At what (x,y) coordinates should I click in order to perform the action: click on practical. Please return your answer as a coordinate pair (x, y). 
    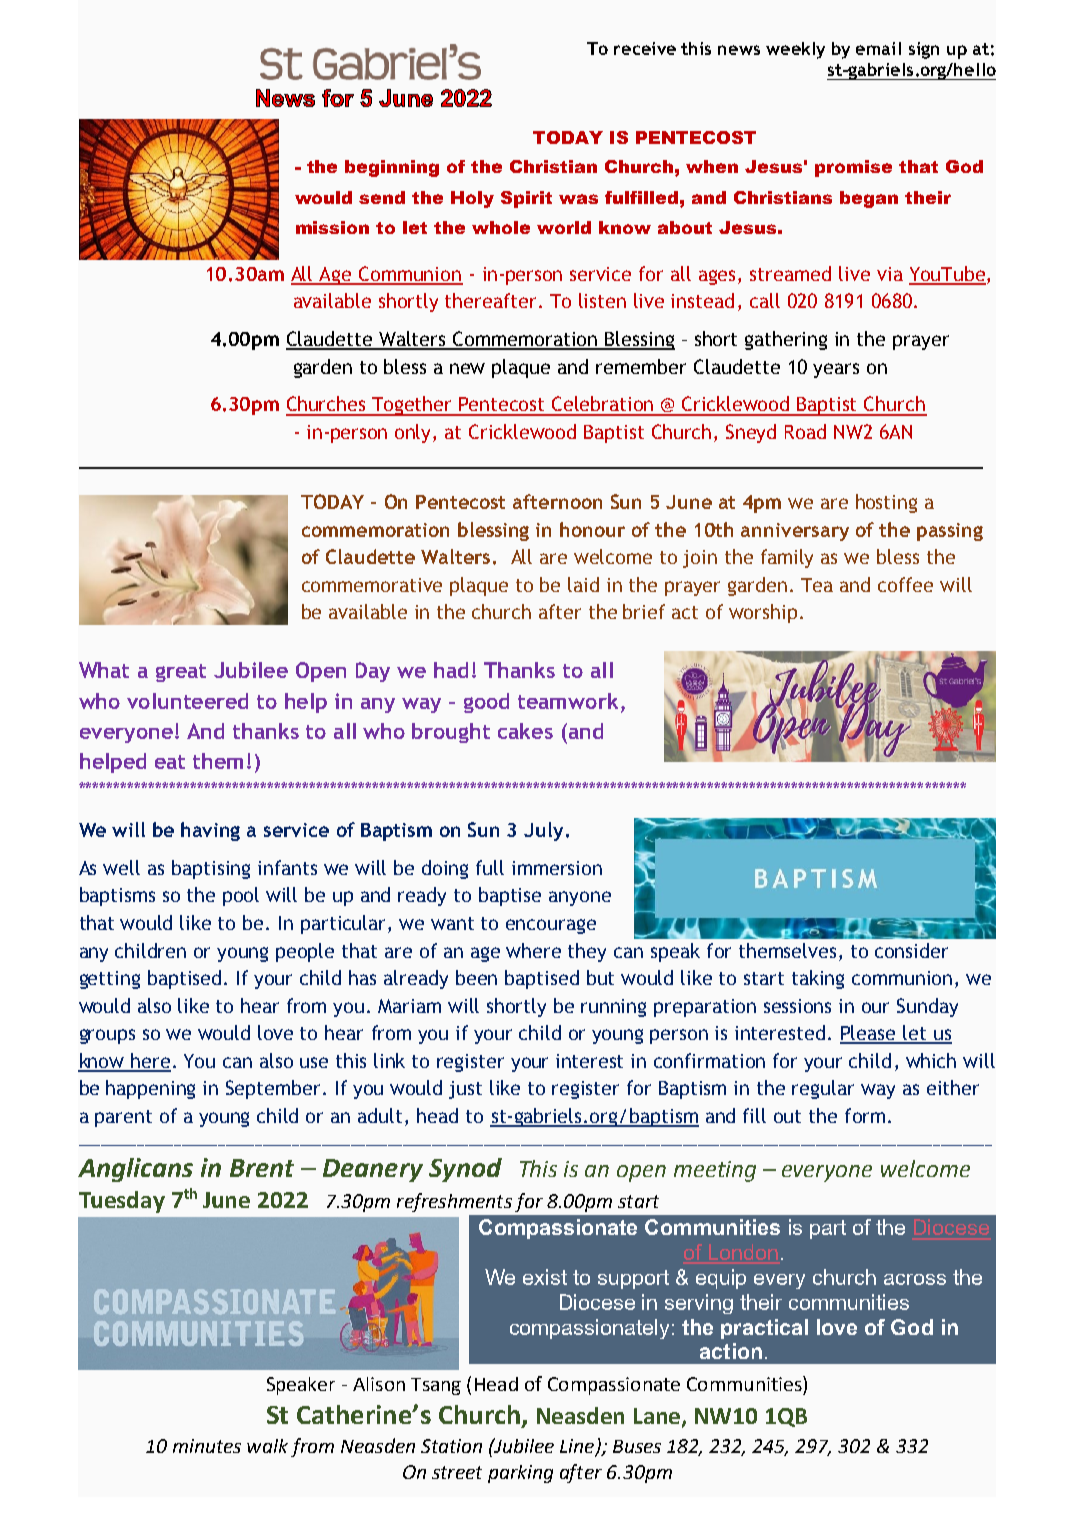
    Looking at the image, I should click on (764, 1329).
